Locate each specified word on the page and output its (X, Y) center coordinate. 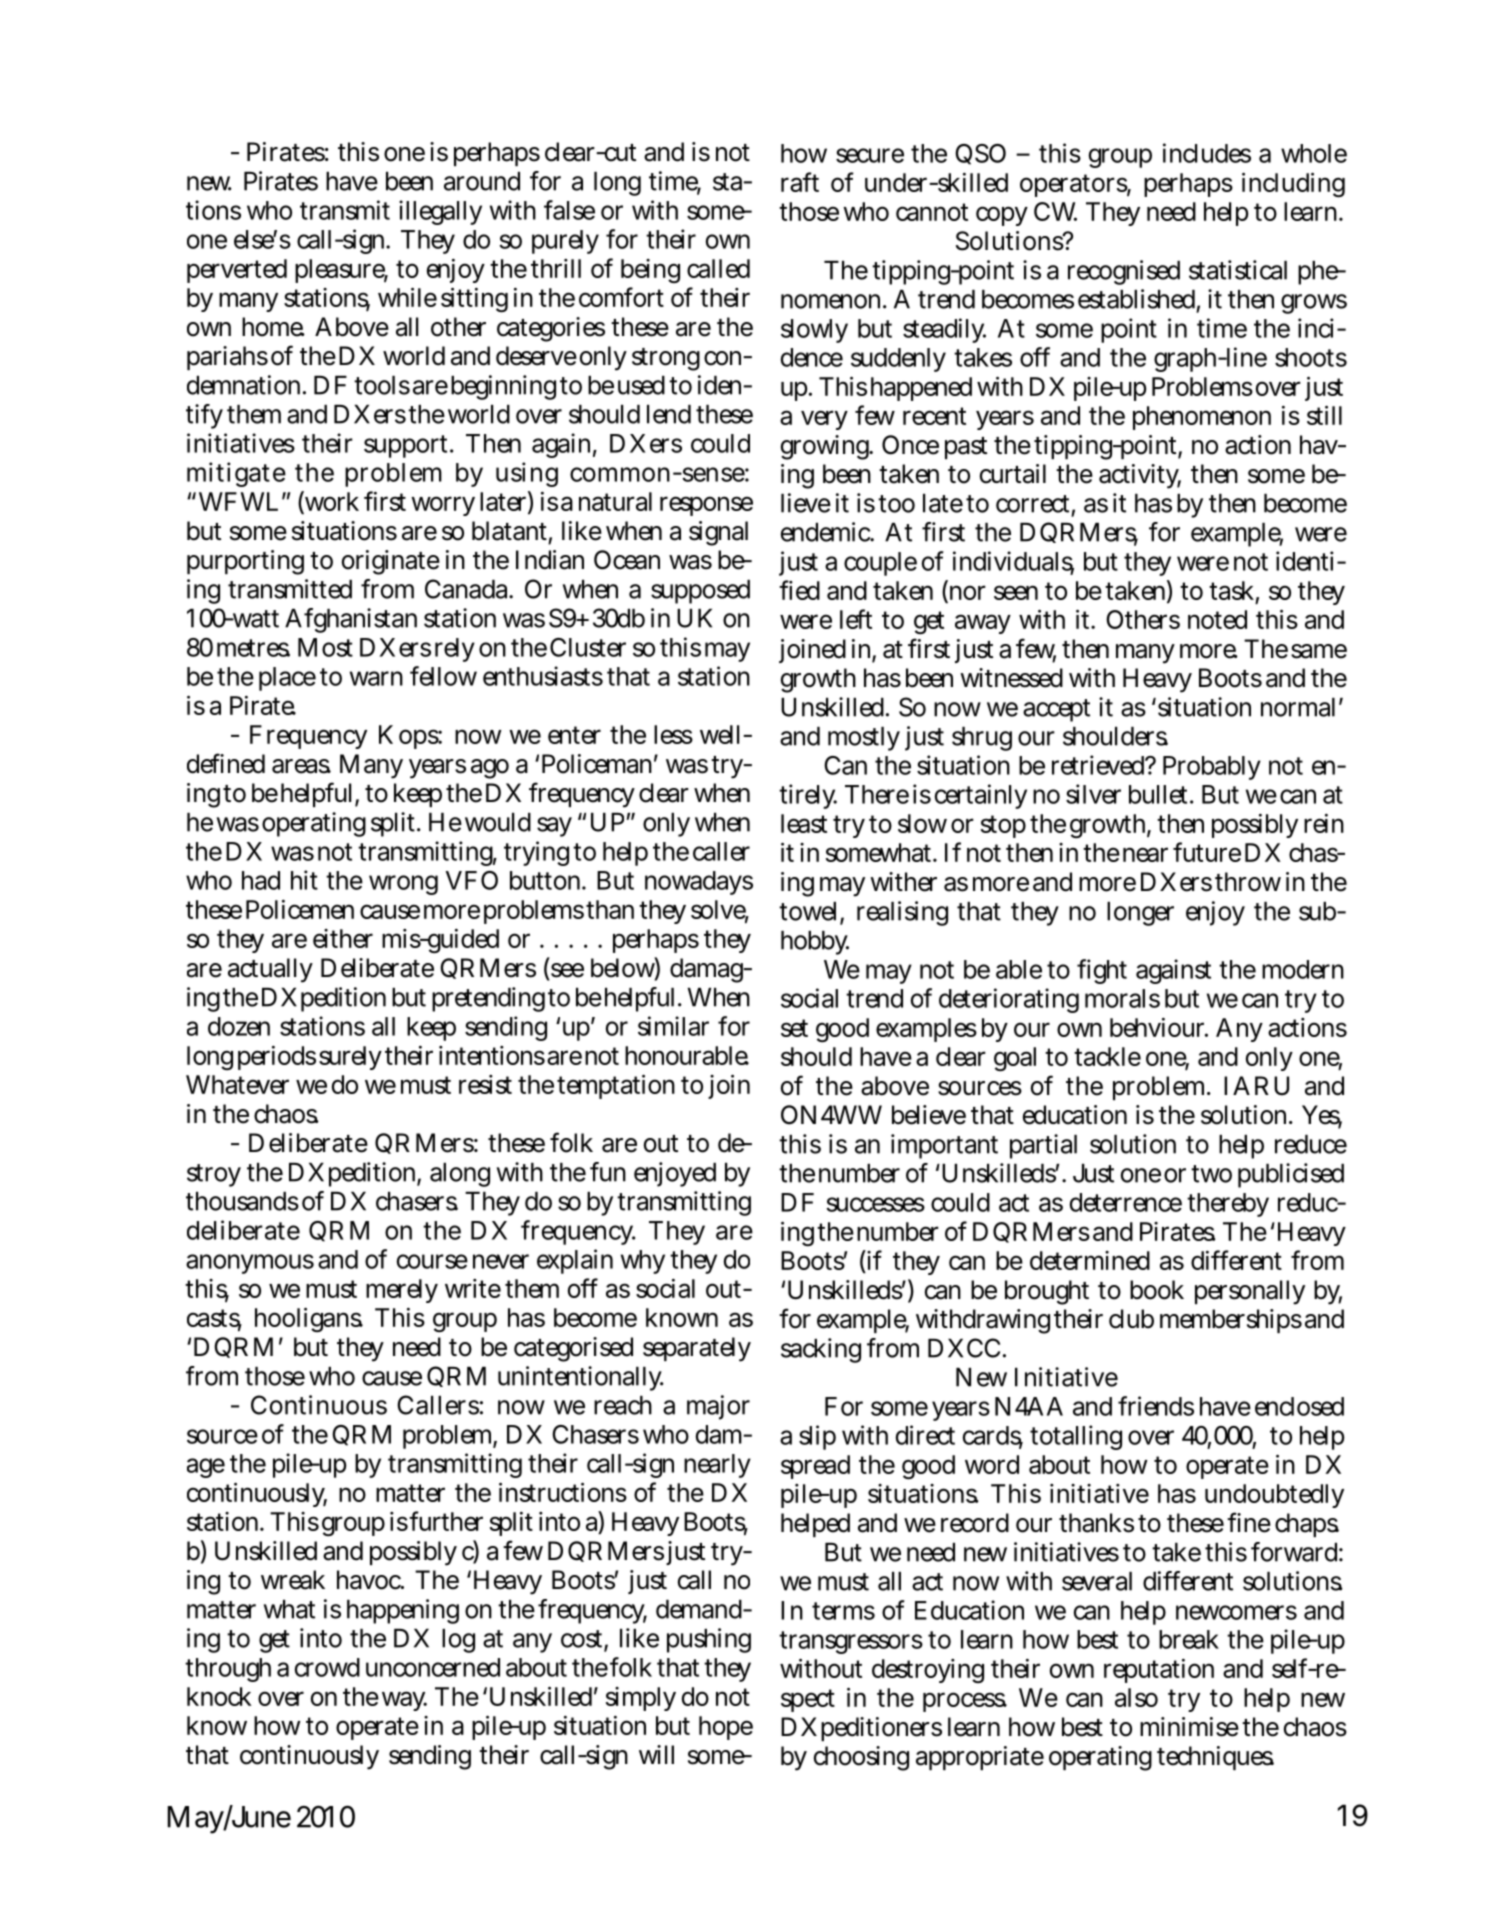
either (343, 938)
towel (810, 912)
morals (1122, 998)
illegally (440, 212)
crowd (327, 1667)
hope (726, 1728)
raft (800, 182)
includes (1207, 153)
